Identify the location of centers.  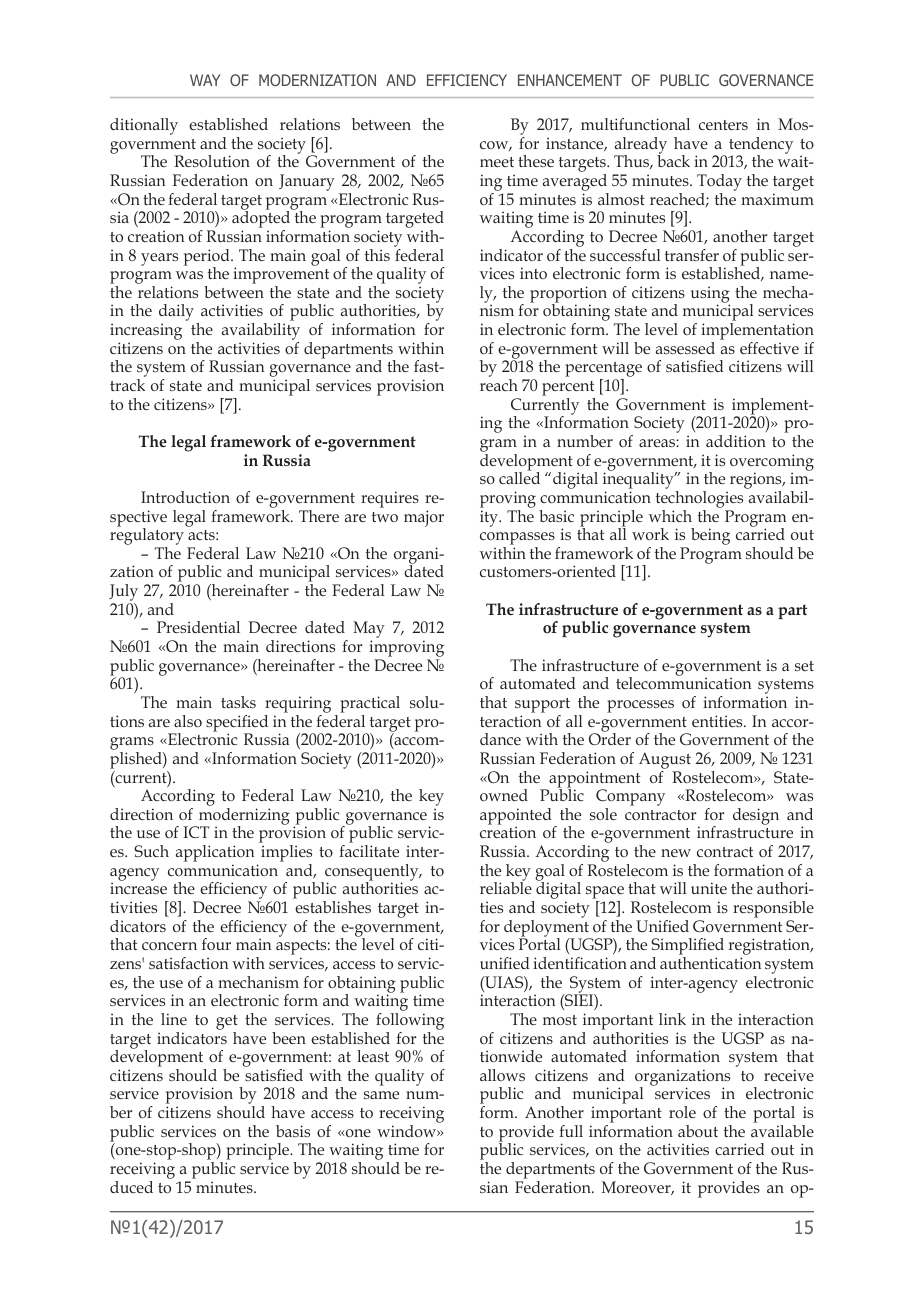
(723, 125).
